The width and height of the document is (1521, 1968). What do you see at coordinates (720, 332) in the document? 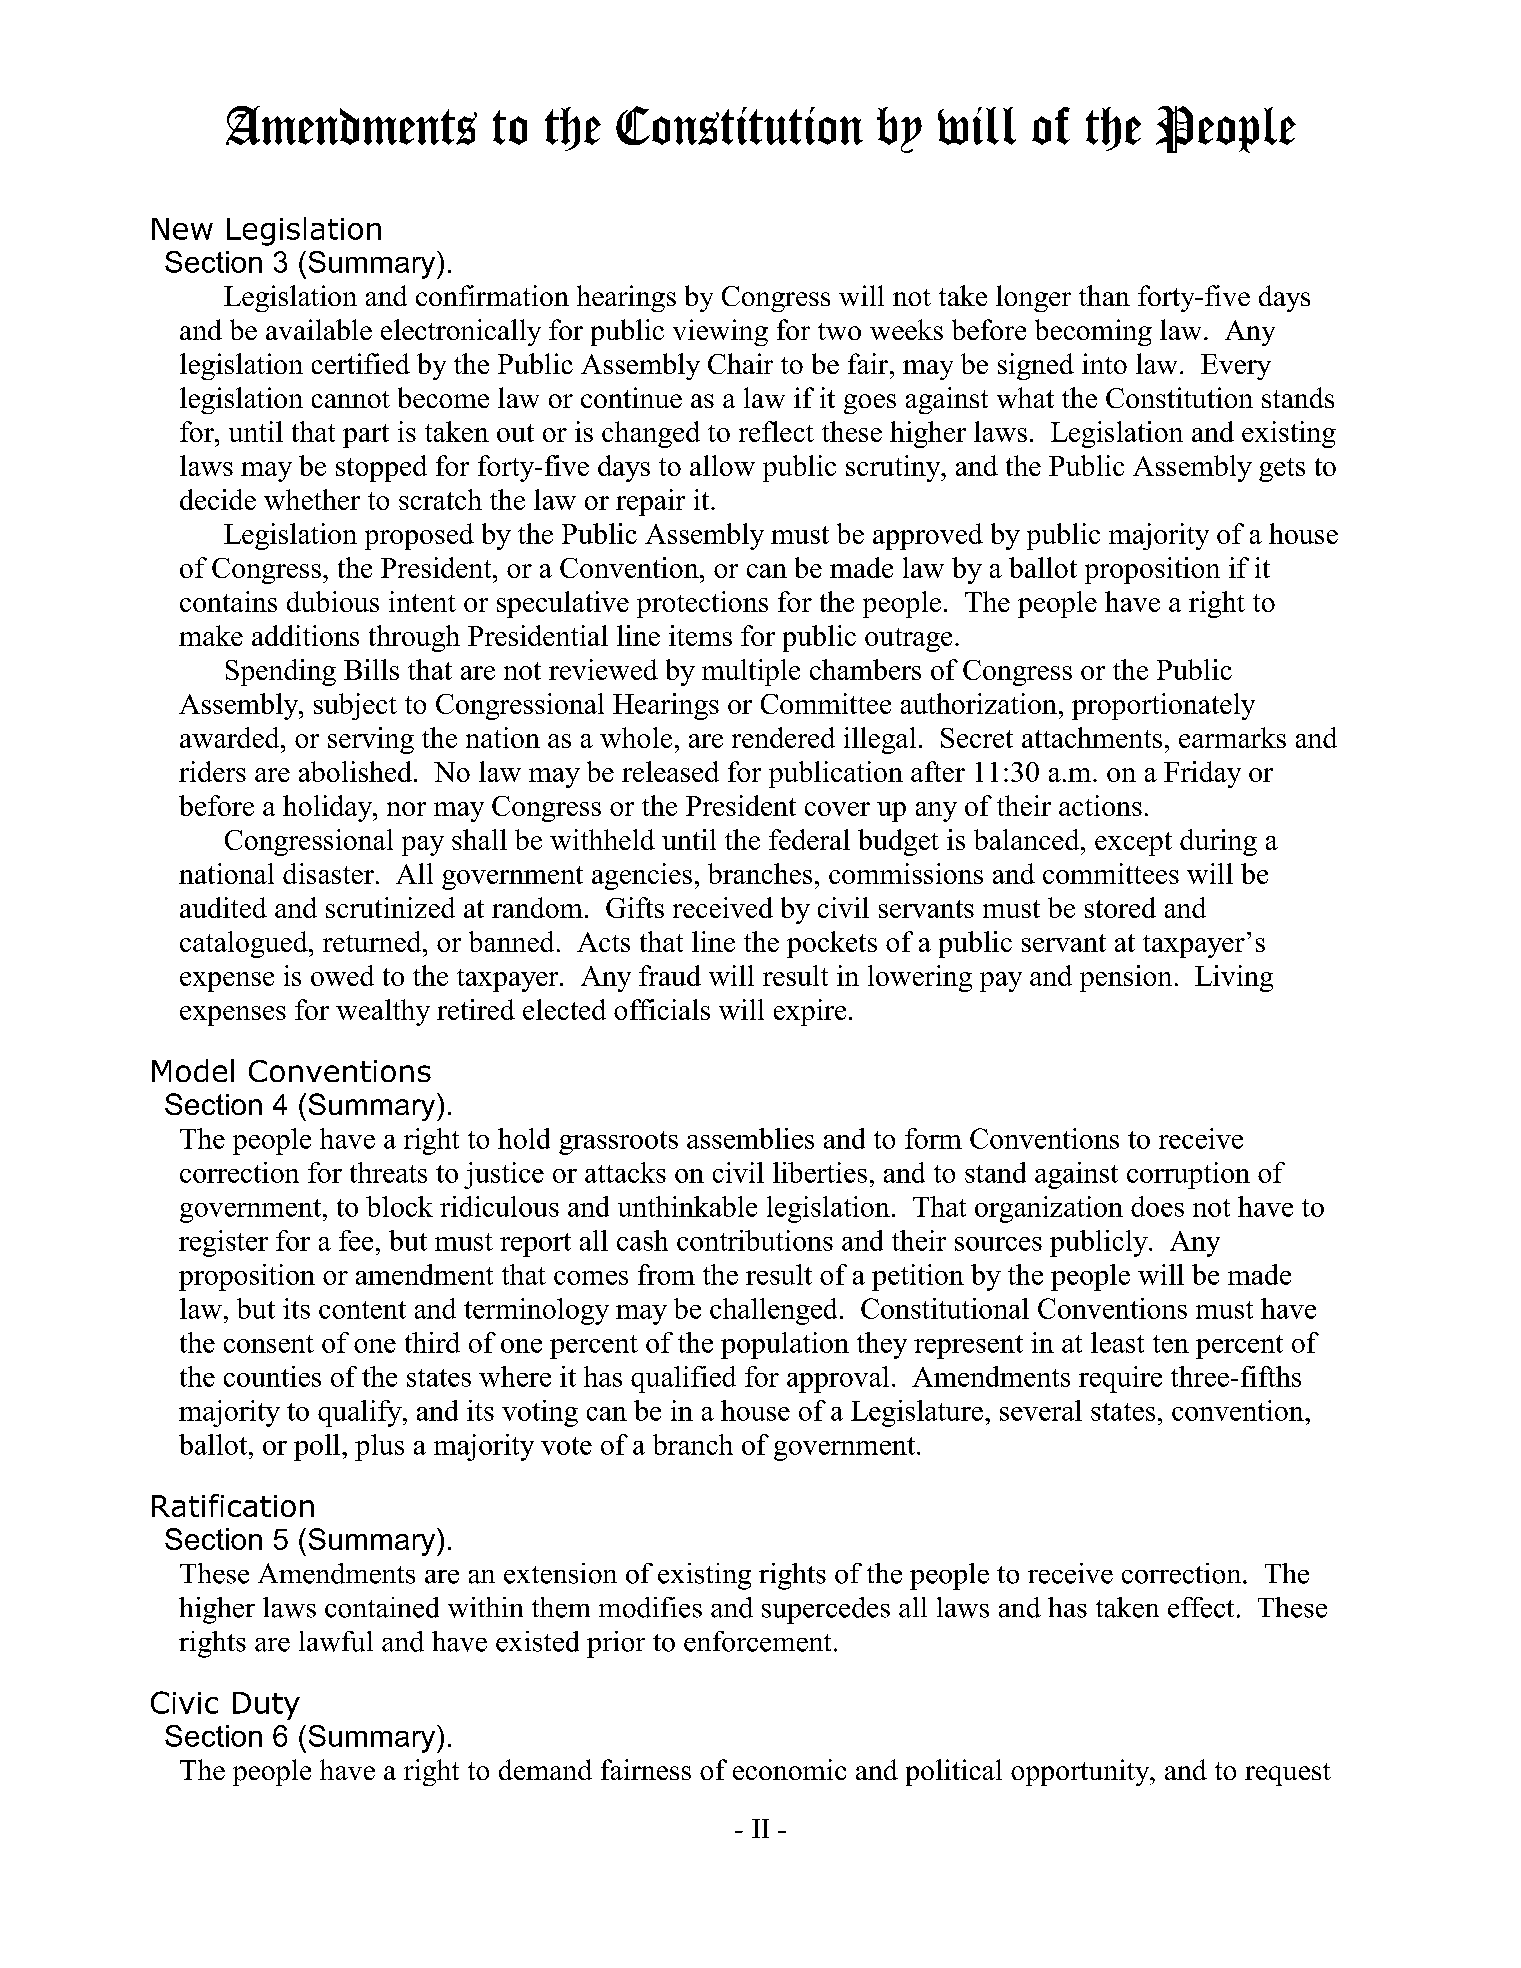
I see `viewing` at bounding box center [720, 332].
